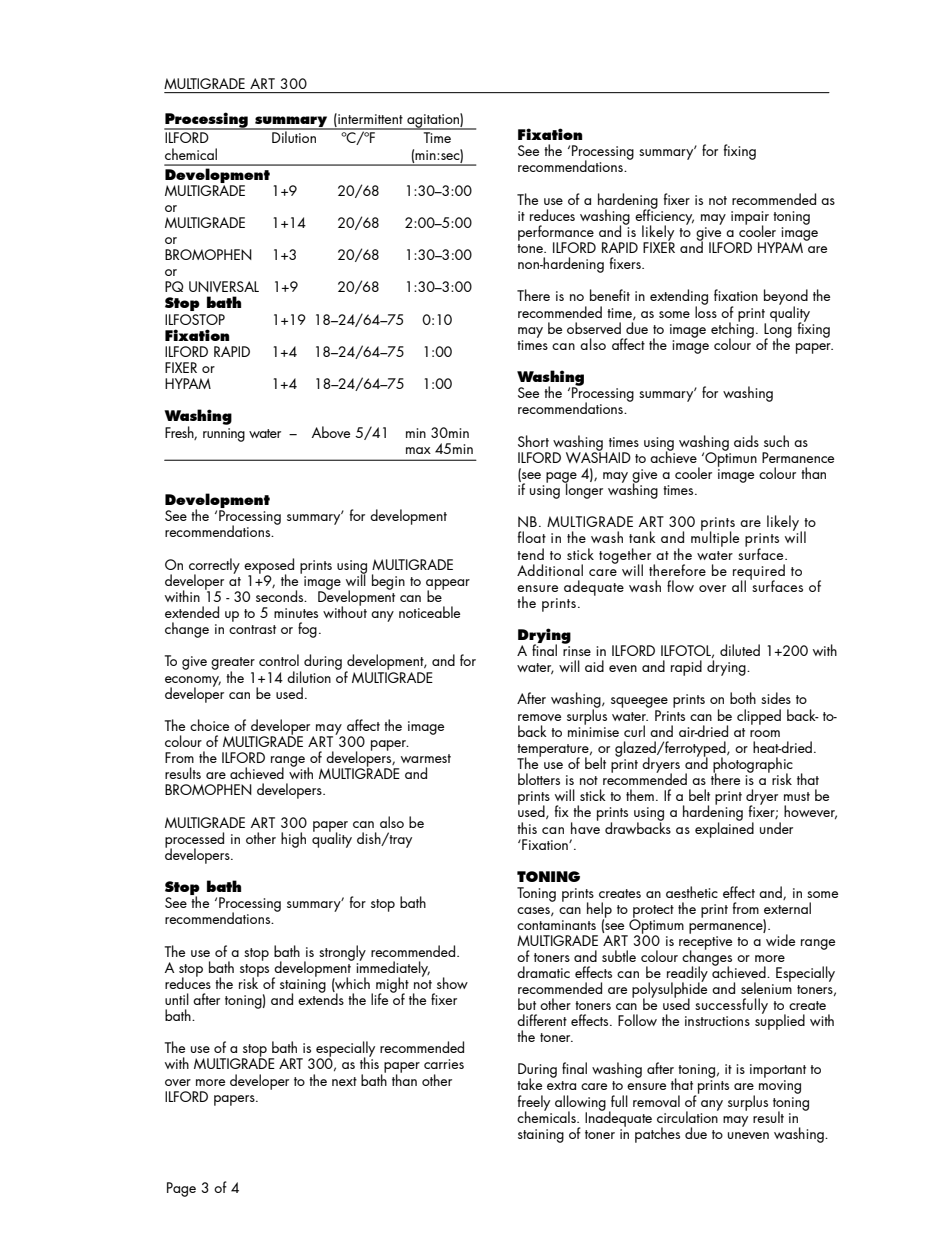 The height and width of the screenshot is (1233, 952). What do you see at coordinates (293, 840) in the screenshot?
I see `high` at bounding box center [293, 840].
